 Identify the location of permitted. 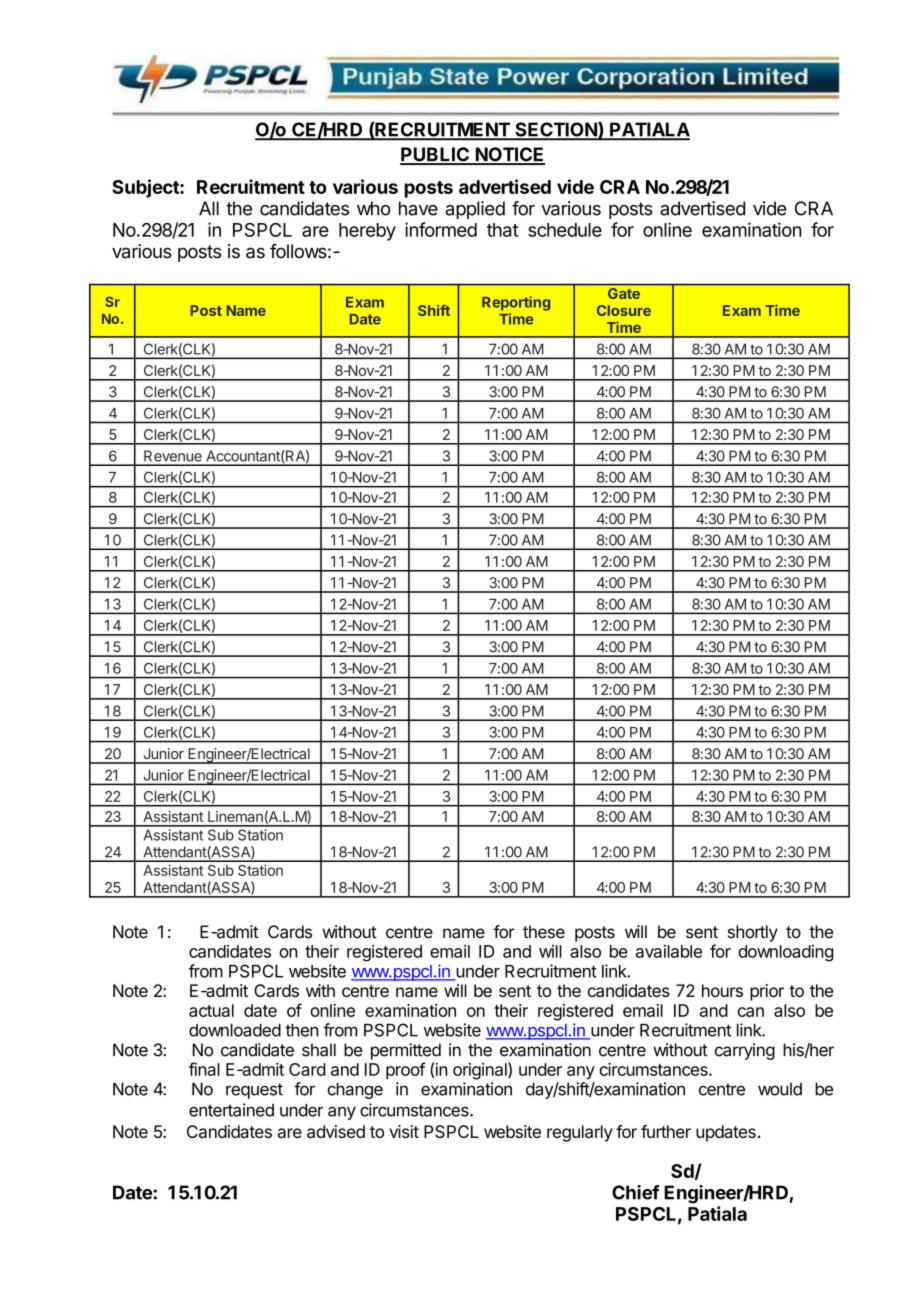
(406, 1051).
